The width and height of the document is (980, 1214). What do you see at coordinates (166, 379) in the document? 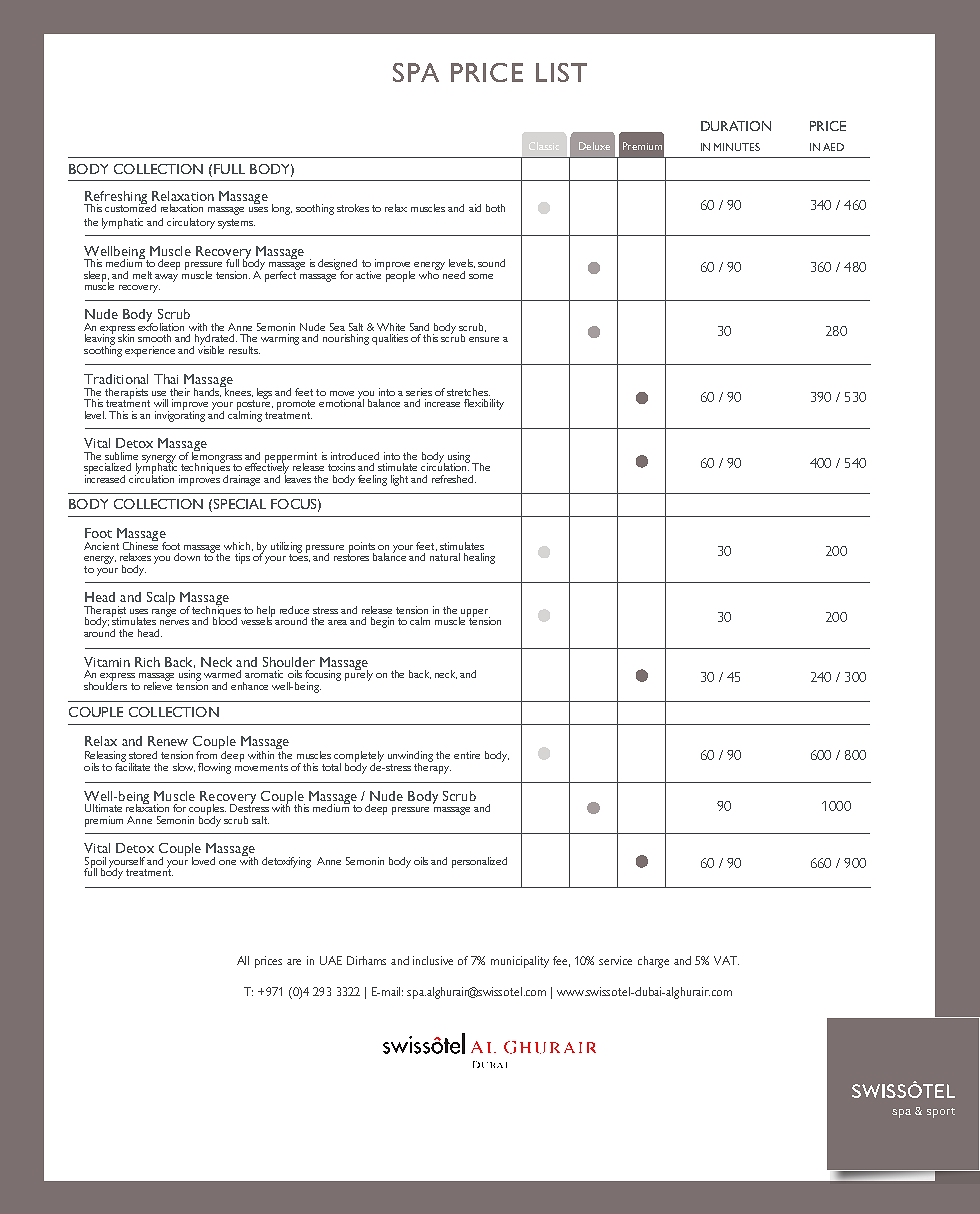
I see `Thai` at bounding box center [166, 379].
